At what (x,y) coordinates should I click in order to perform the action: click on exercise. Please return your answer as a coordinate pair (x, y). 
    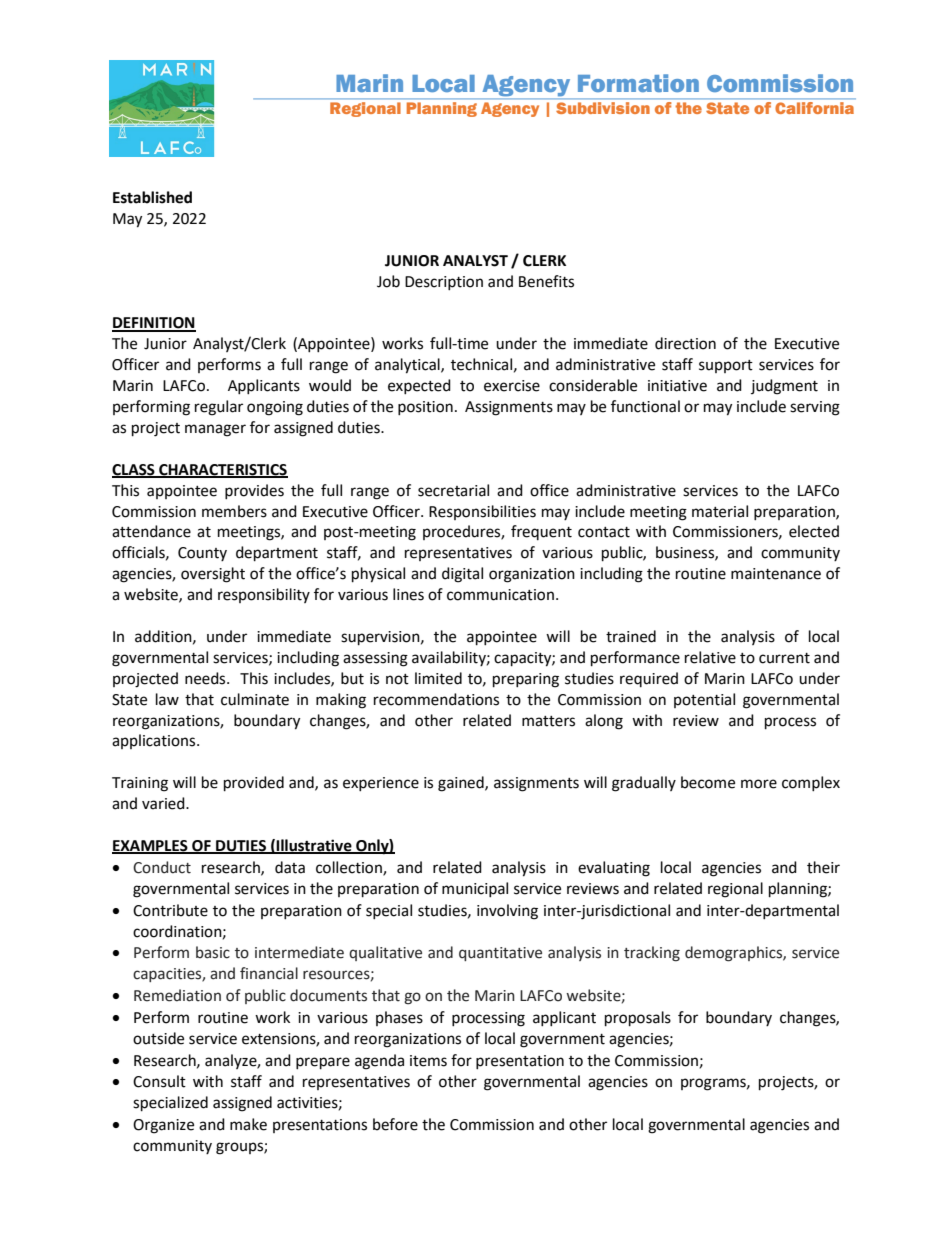
    Looking at the image, I should click on (512, 386).
